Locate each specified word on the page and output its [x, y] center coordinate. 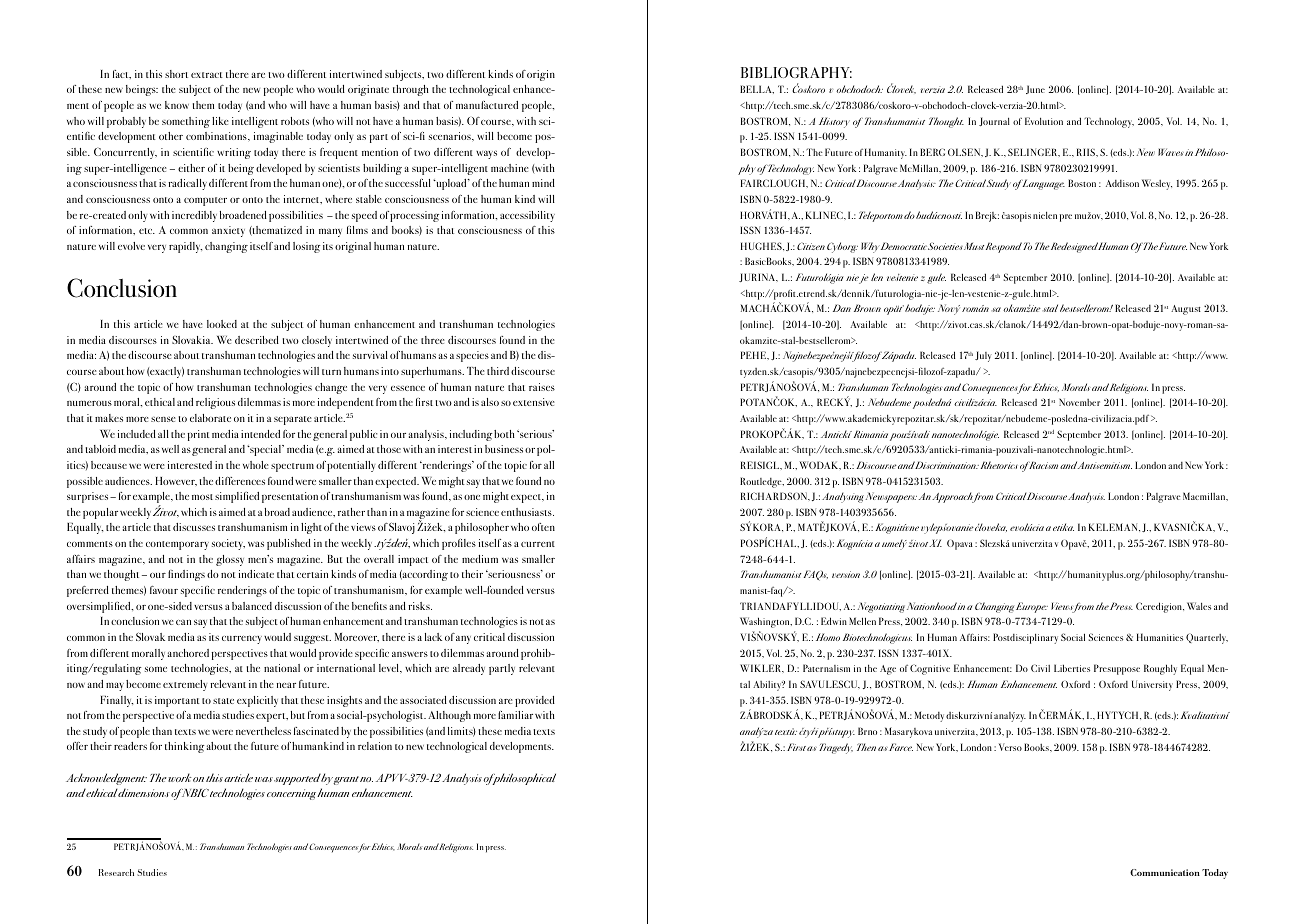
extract [207, 75]
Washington [766, 622]
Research [116, 872]
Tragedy [836, 748]
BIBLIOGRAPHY [796, 72]
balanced [252, 606]
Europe [1032, 607]
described [257, 340]
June [1035, 89]
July [983, 356]
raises [542, 387]
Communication [1165, 872]
